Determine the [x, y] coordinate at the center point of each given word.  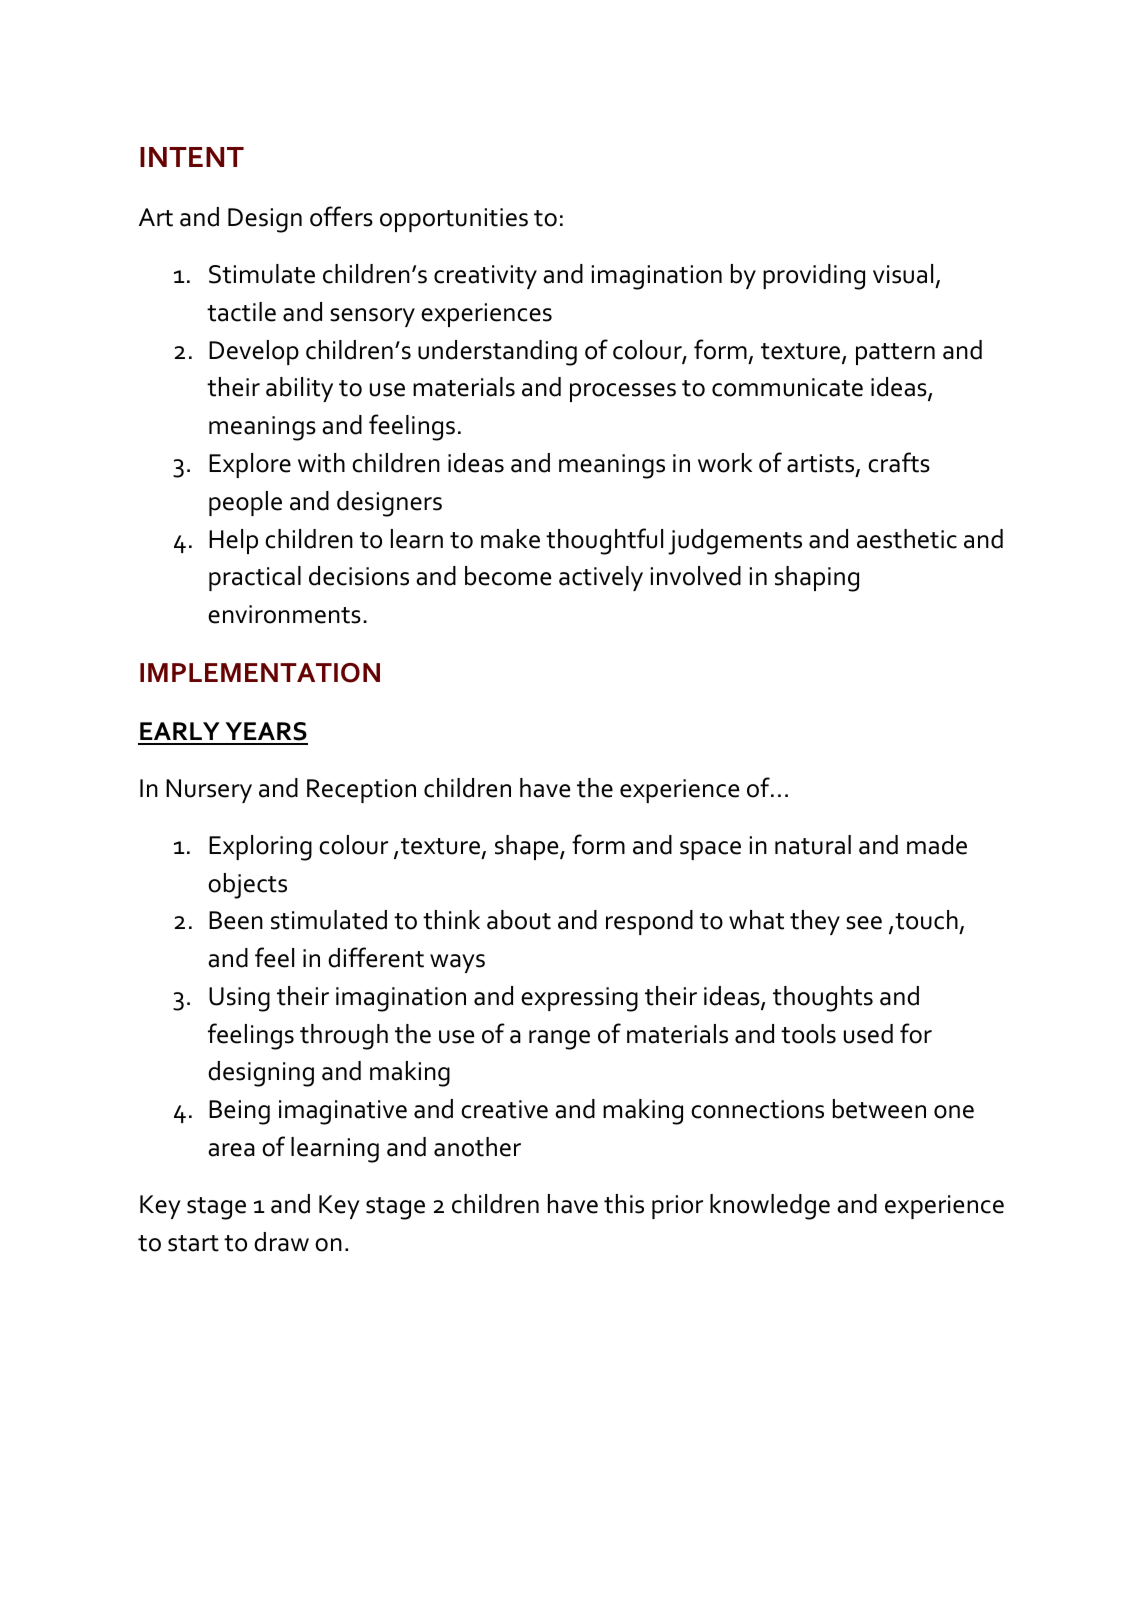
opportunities [454, 220]
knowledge [770, 1207]
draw [281, 1242]
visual [903, 274]
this [624, 1204]
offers [341, 216]
